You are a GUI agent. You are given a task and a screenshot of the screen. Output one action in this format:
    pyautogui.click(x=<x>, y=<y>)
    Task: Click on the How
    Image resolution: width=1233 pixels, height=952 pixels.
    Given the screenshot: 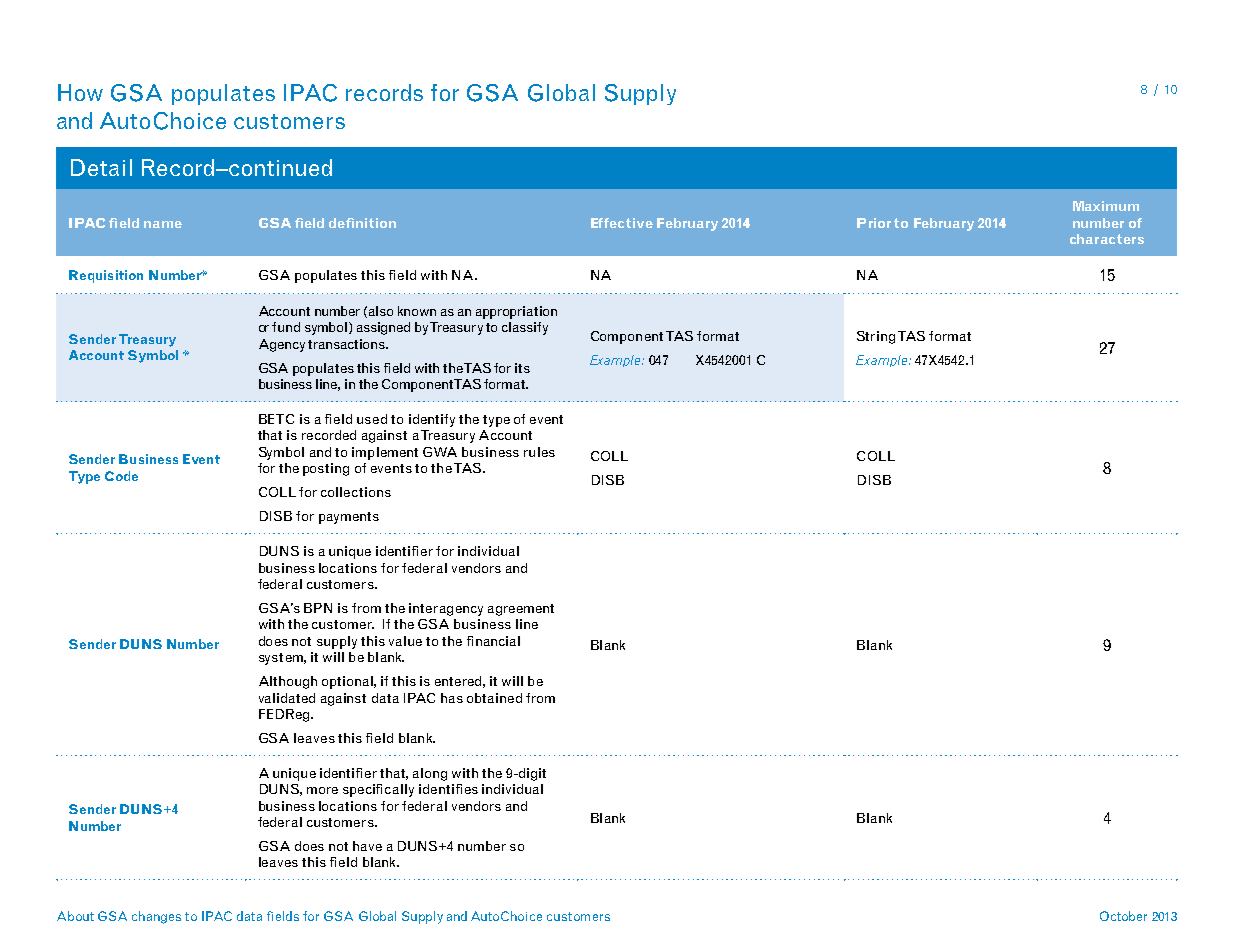 What is the action you would take?
    pyautogui.click(x=80, y=92)
